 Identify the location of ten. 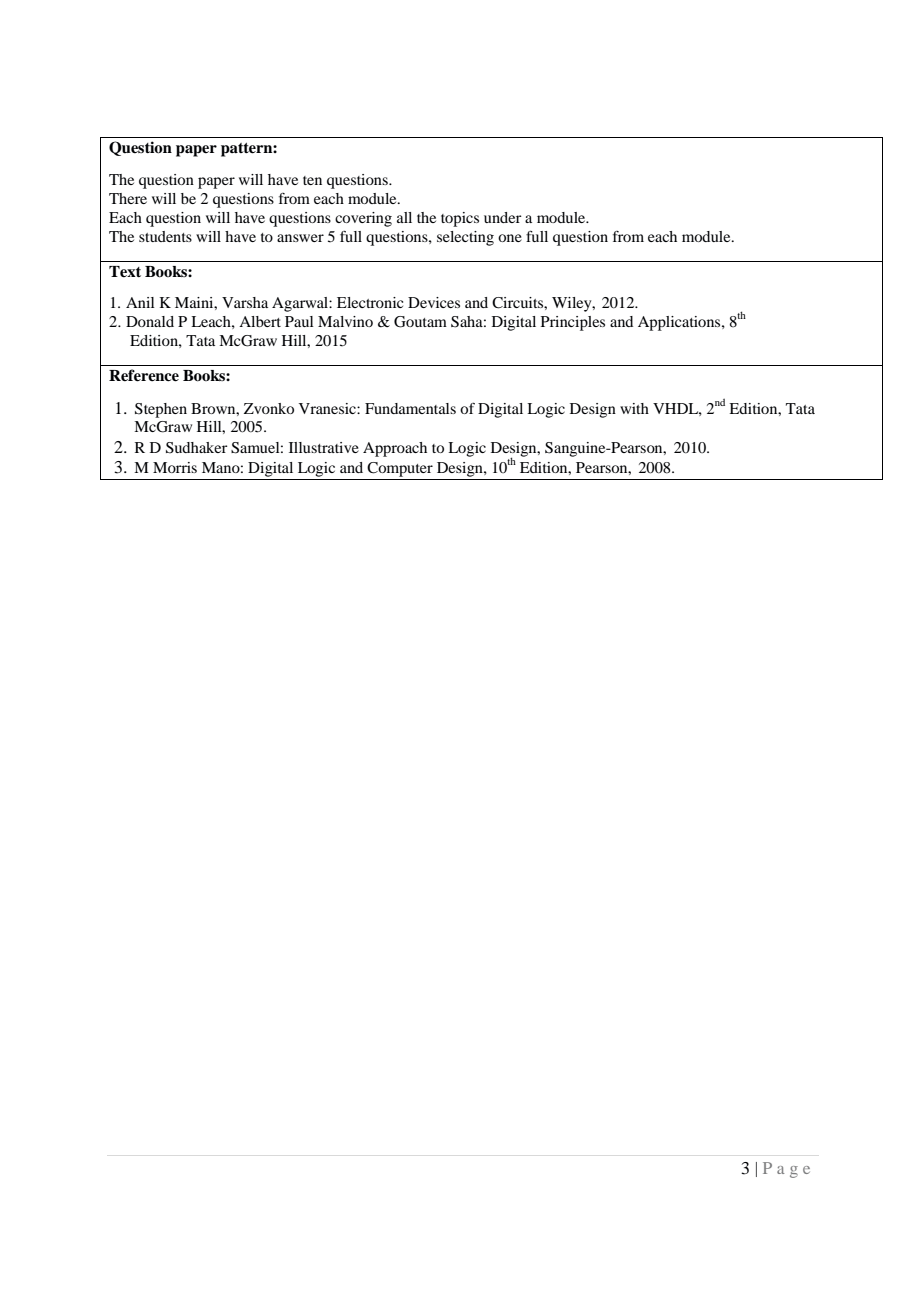
(312, 180).
